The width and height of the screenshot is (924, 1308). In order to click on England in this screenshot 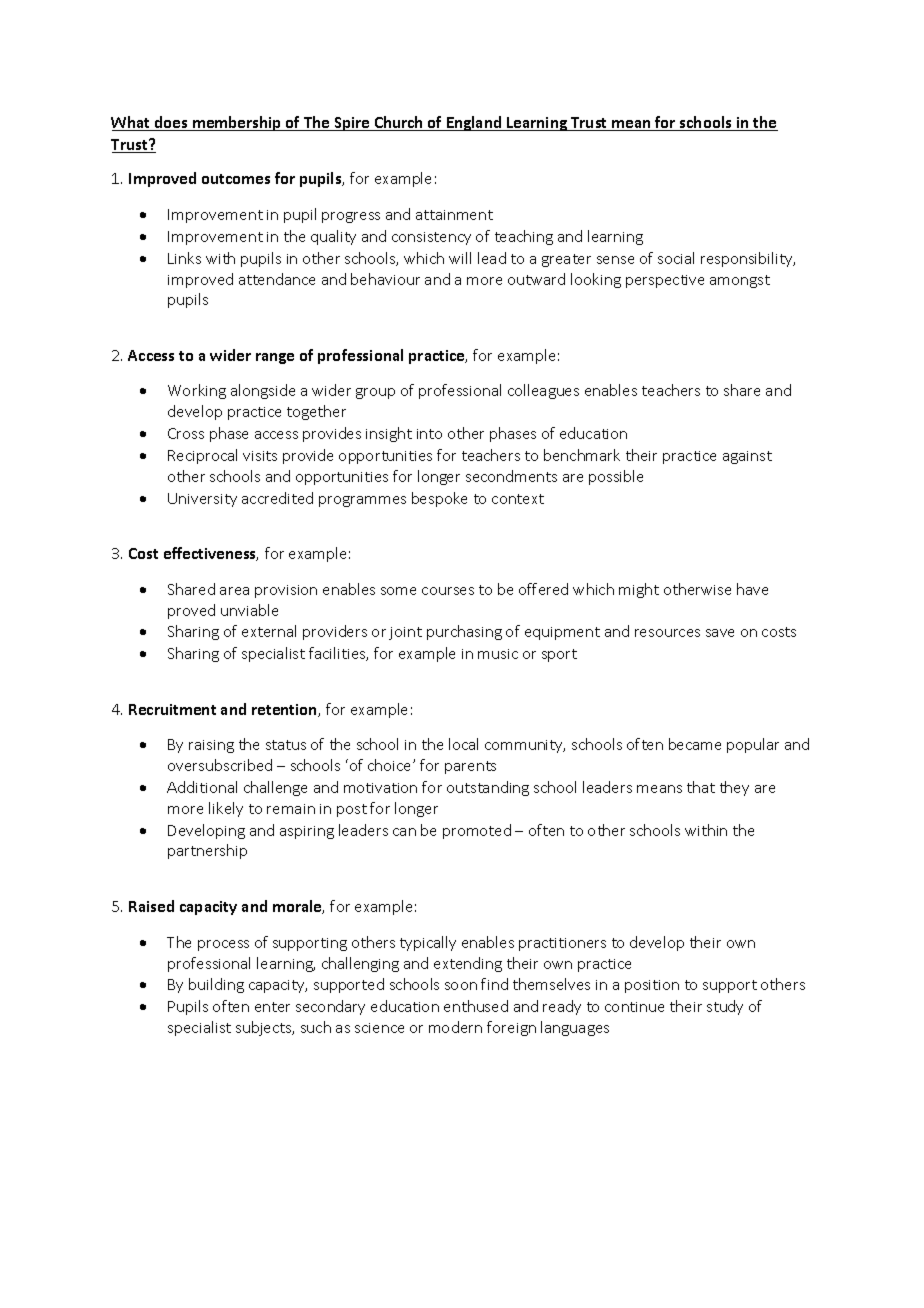, I will do `click(474, 123)`.
